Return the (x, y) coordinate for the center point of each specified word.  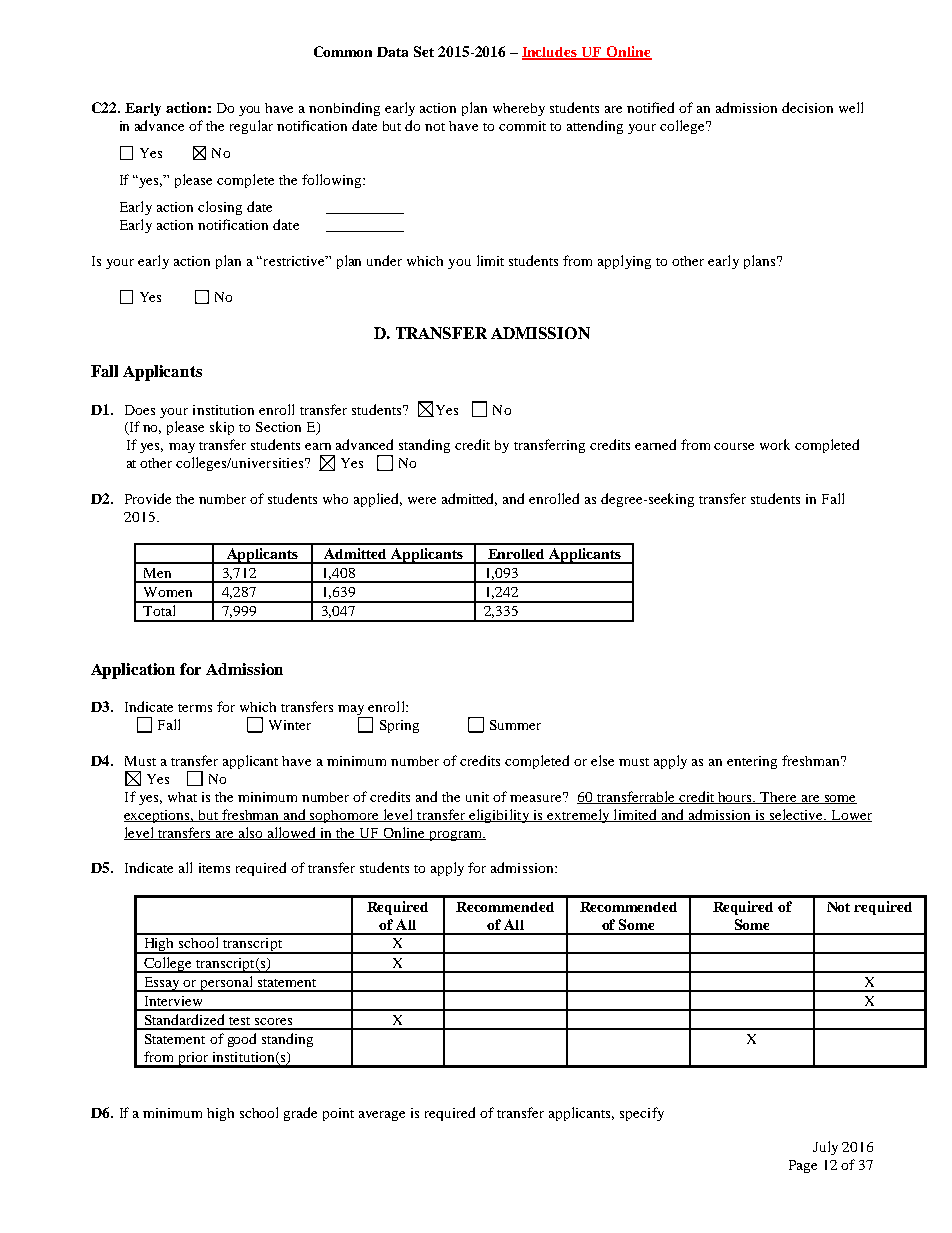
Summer (515, 725)
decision (807, 107)
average (382, 1116)
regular (251, 127)
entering (752, 762)
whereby (519, 109)
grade (300, 1114)
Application (133, 671)
